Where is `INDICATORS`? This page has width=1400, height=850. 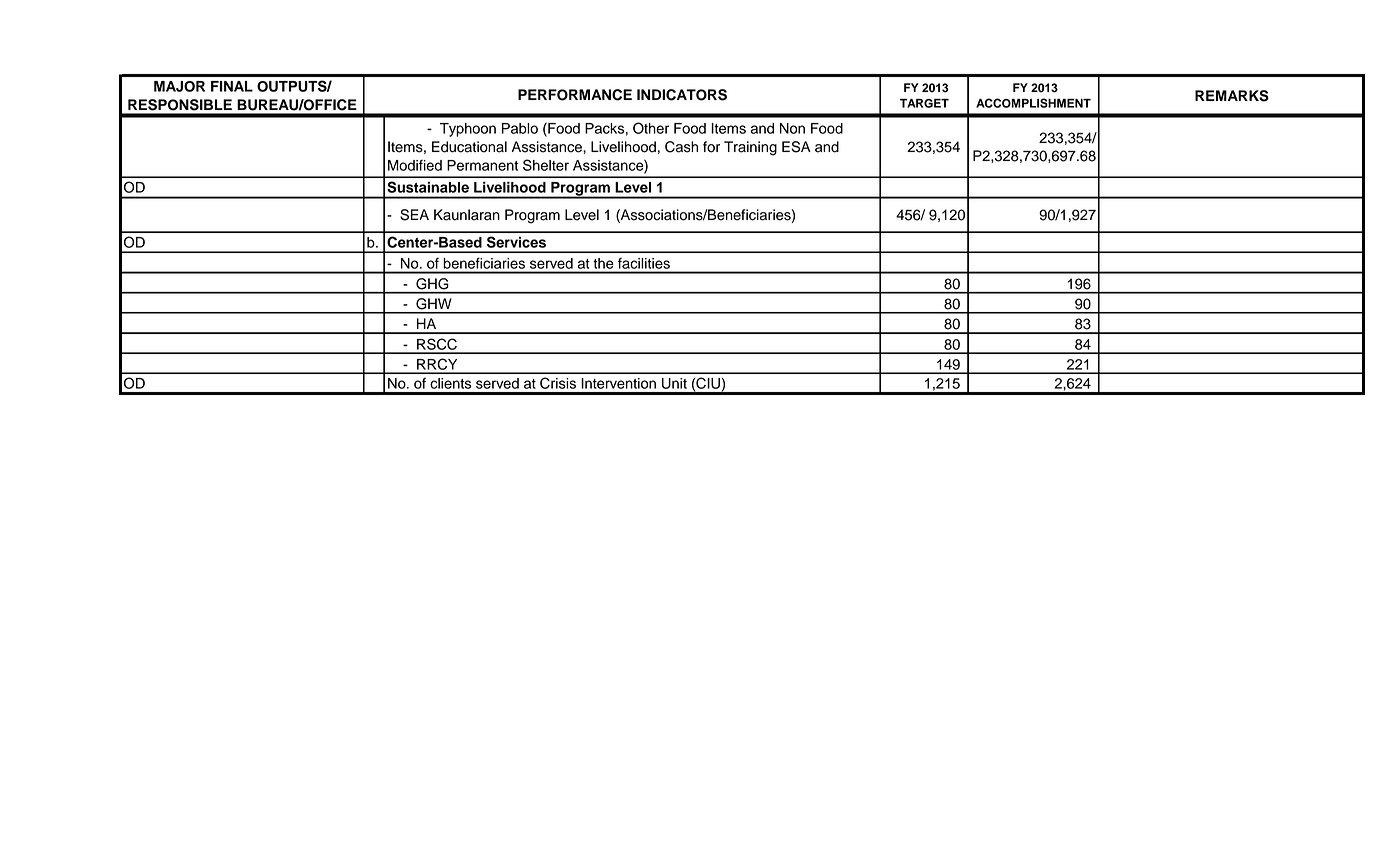
INDICATORS is located at coordinates (682, 95).
